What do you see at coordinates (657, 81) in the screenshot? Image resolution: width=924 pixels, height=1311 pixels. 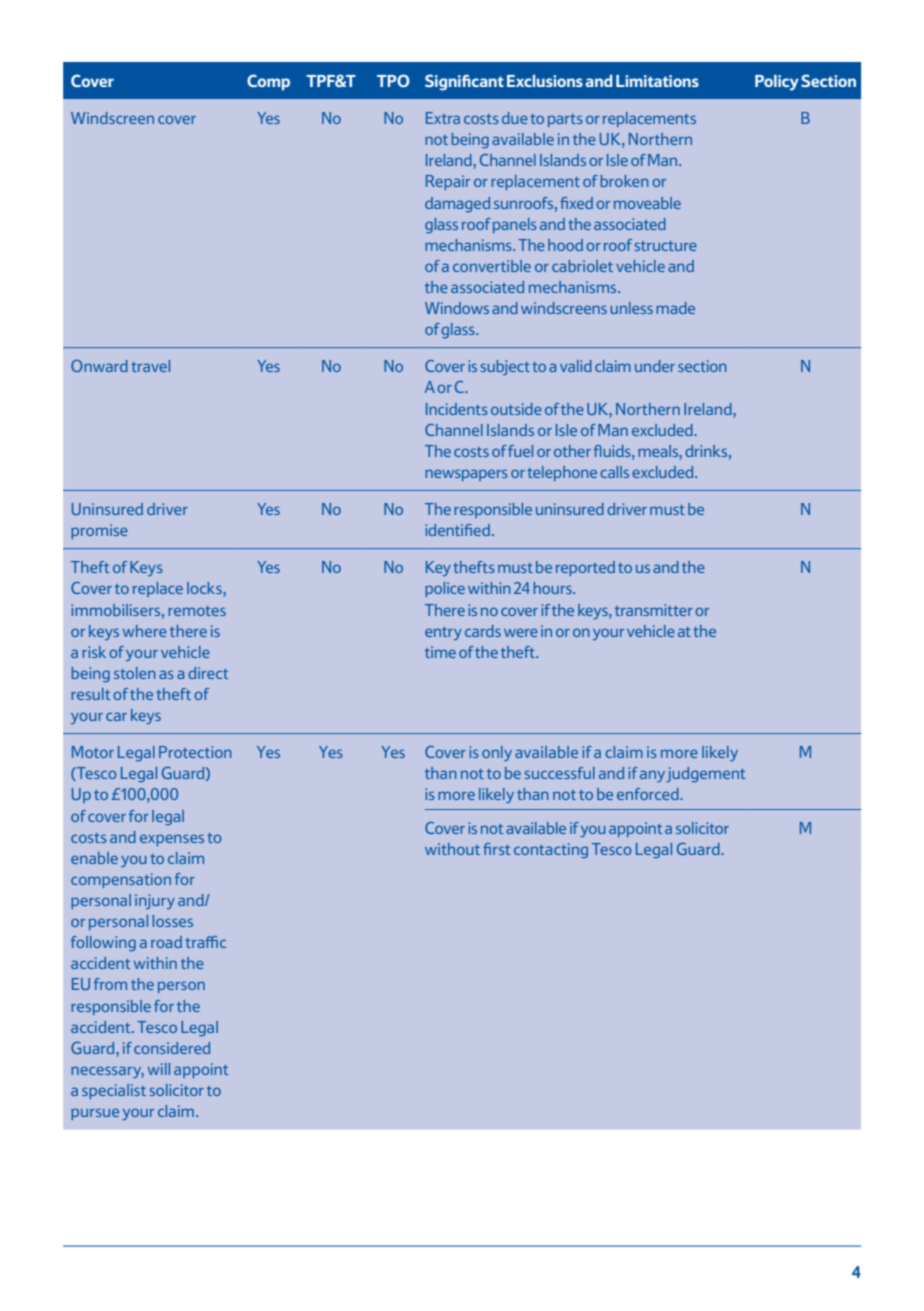 I see `Limitations` at bounding box center [657, 81].
